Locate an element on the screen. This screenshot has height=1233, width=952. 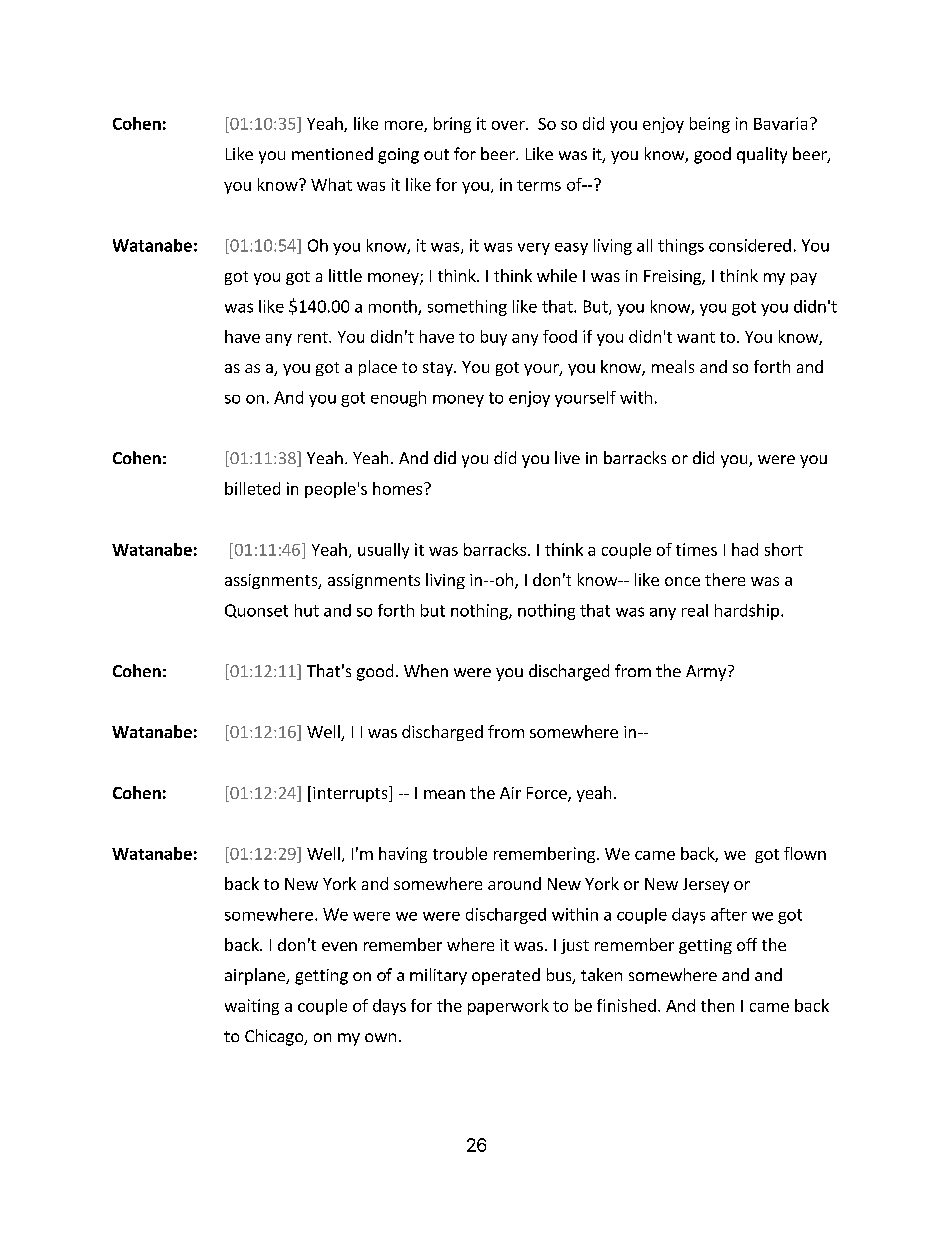
Chicago is located at coordinates (275, 1037).
